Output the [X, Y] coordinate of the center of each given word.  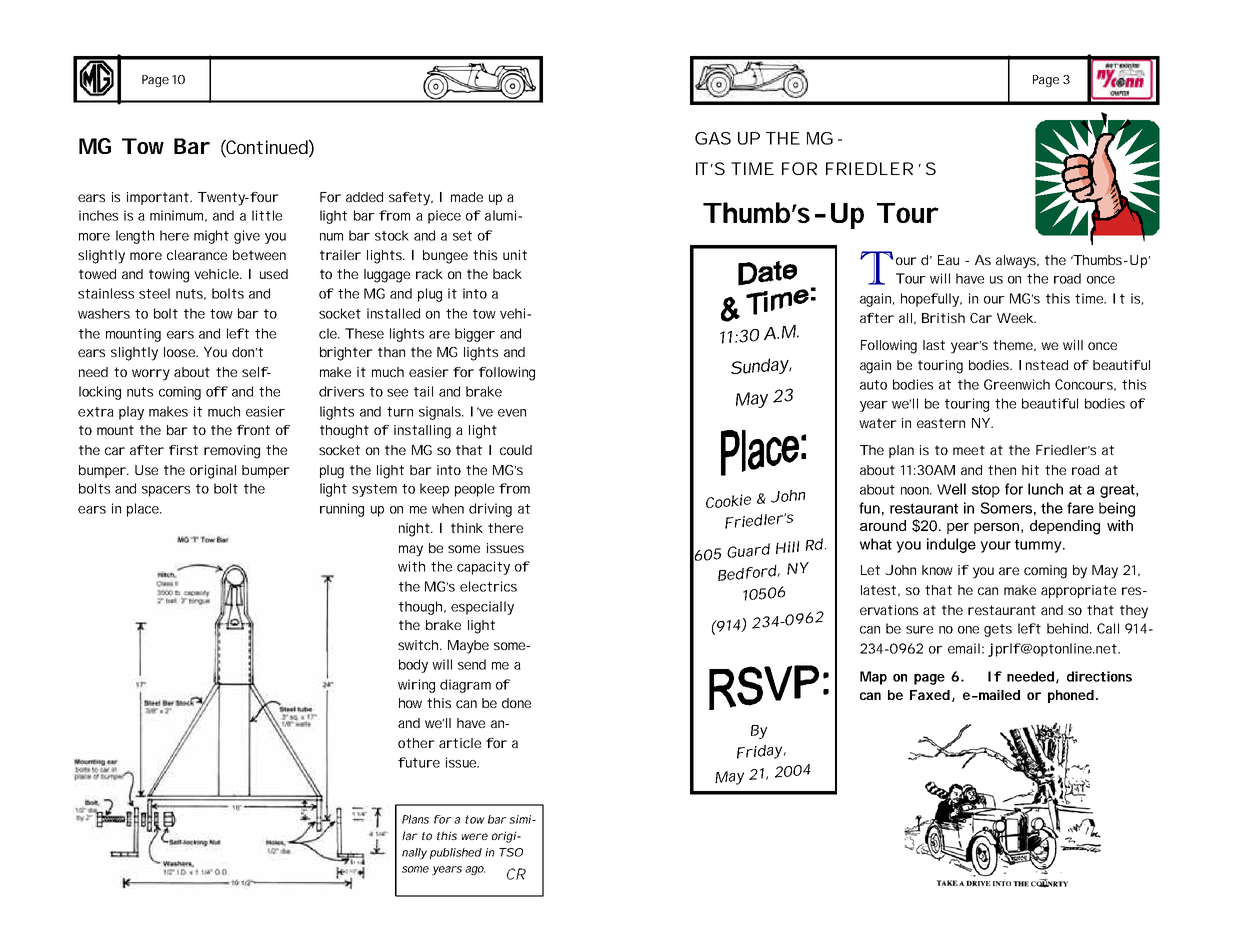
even [512, 413]
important [159, 198]
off [217, 391]
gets [998, 630]
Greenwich [1017, 384]
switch [420, 645]
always [1017, 262]
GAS [713, 138]
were [475, 836]
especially [482, 608]
